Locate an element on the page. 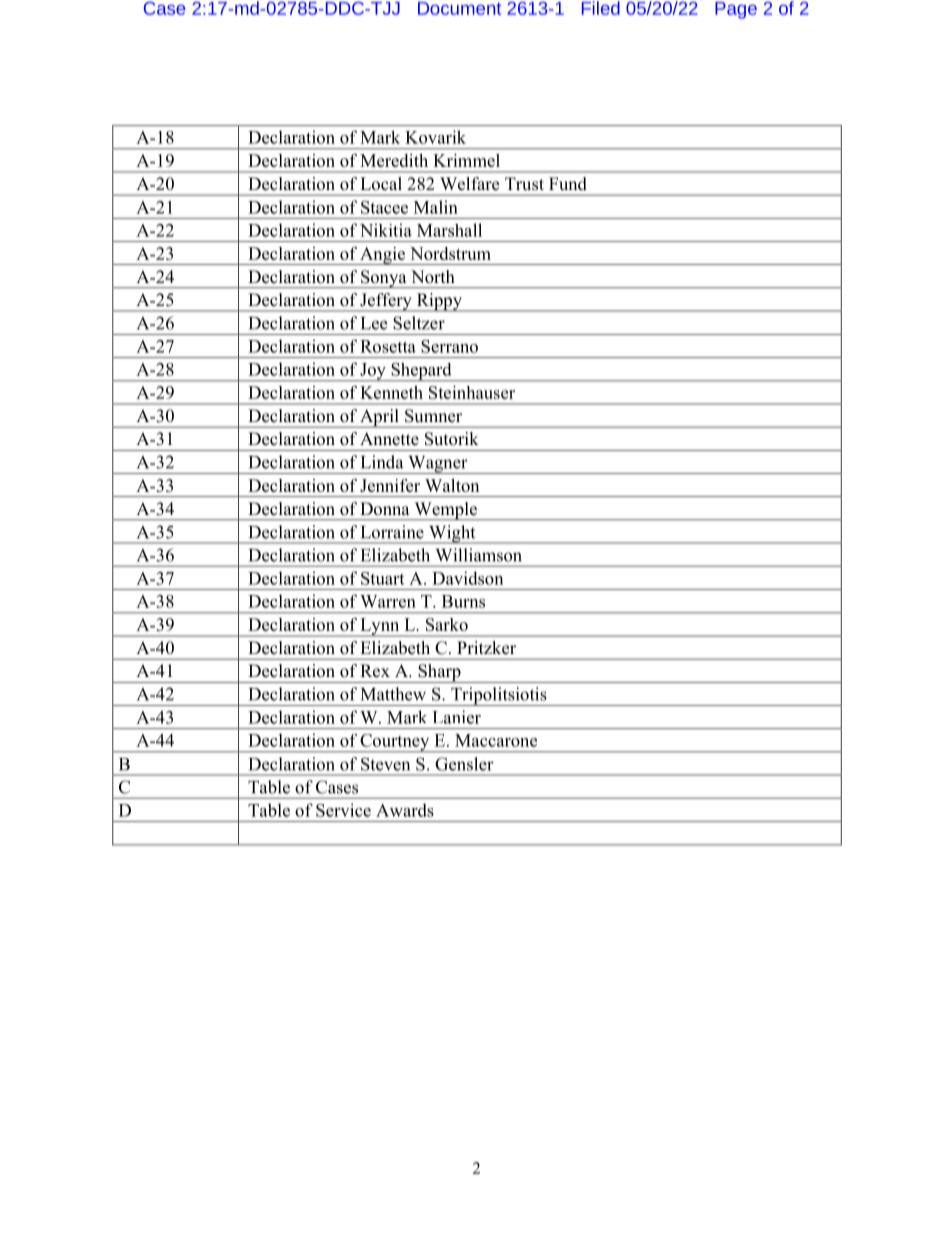 The width and height of the page is (952, 1233). Williamson is located at coordinates (478, 555).
